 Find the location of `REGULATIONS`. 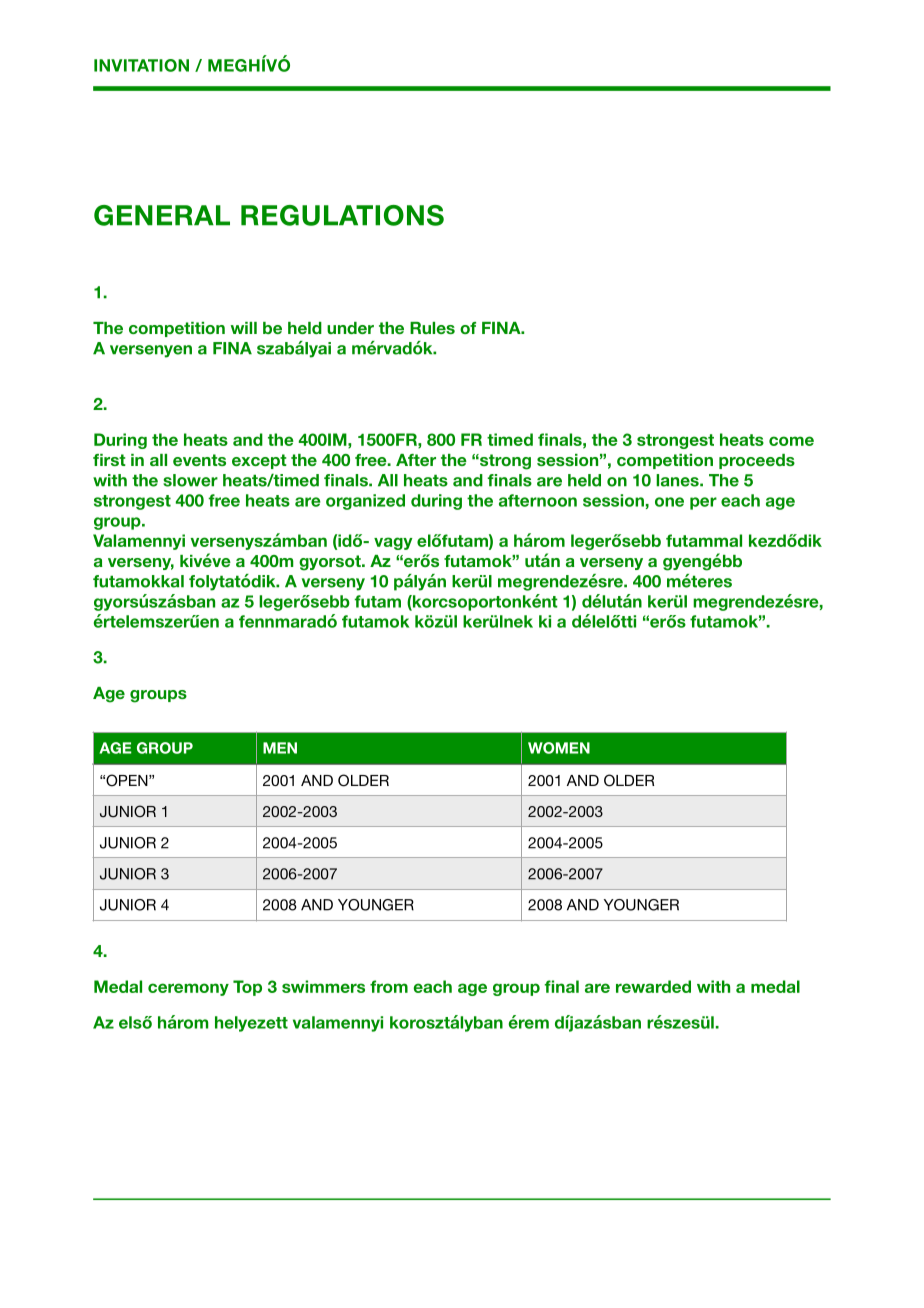

REGULATIONS is located at coordinates (342, 215).
